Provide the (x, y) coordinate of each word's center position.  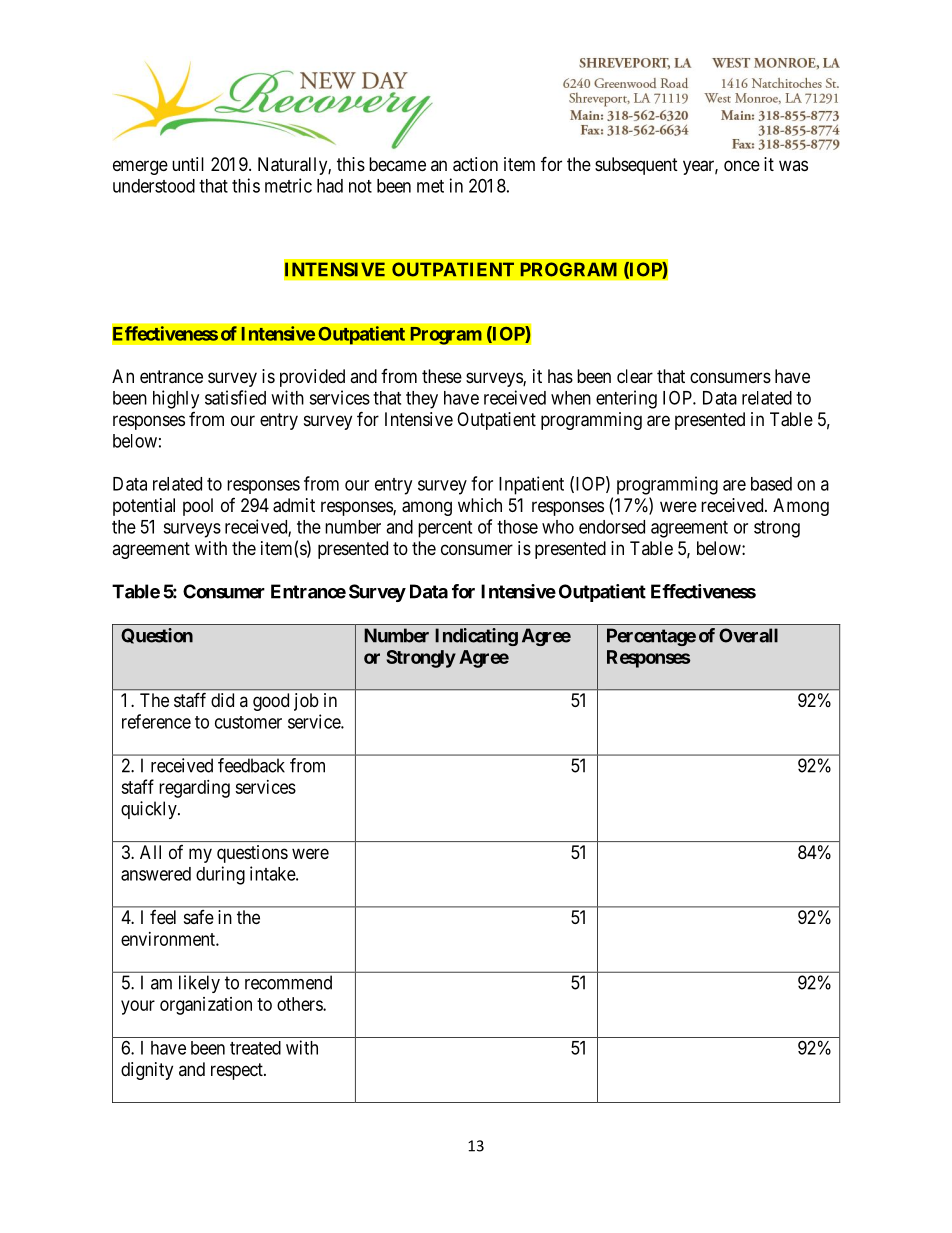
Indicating (476, 637)
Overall (748, 635)
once (742, 165)
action (475, 164)
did (222, 700)
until (188, 164)
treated (255, 1048)
